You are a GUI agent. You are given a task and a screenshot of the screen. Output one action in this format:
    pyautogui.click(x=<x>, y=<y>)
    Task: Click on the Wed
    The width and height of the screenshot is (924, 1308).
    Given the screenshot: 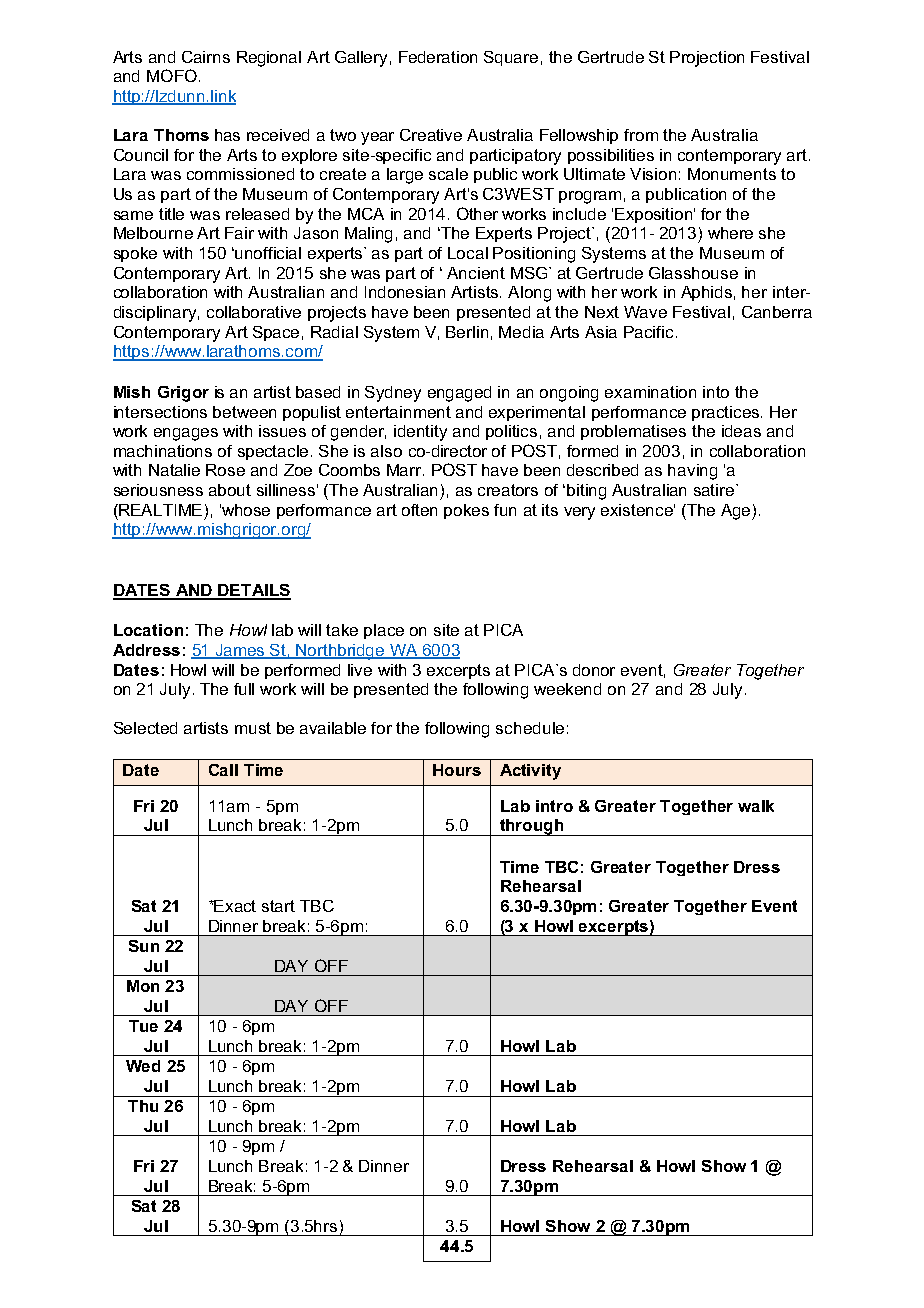 What is the action you would take?
    pyautogui.click(x=143, y=1066)
